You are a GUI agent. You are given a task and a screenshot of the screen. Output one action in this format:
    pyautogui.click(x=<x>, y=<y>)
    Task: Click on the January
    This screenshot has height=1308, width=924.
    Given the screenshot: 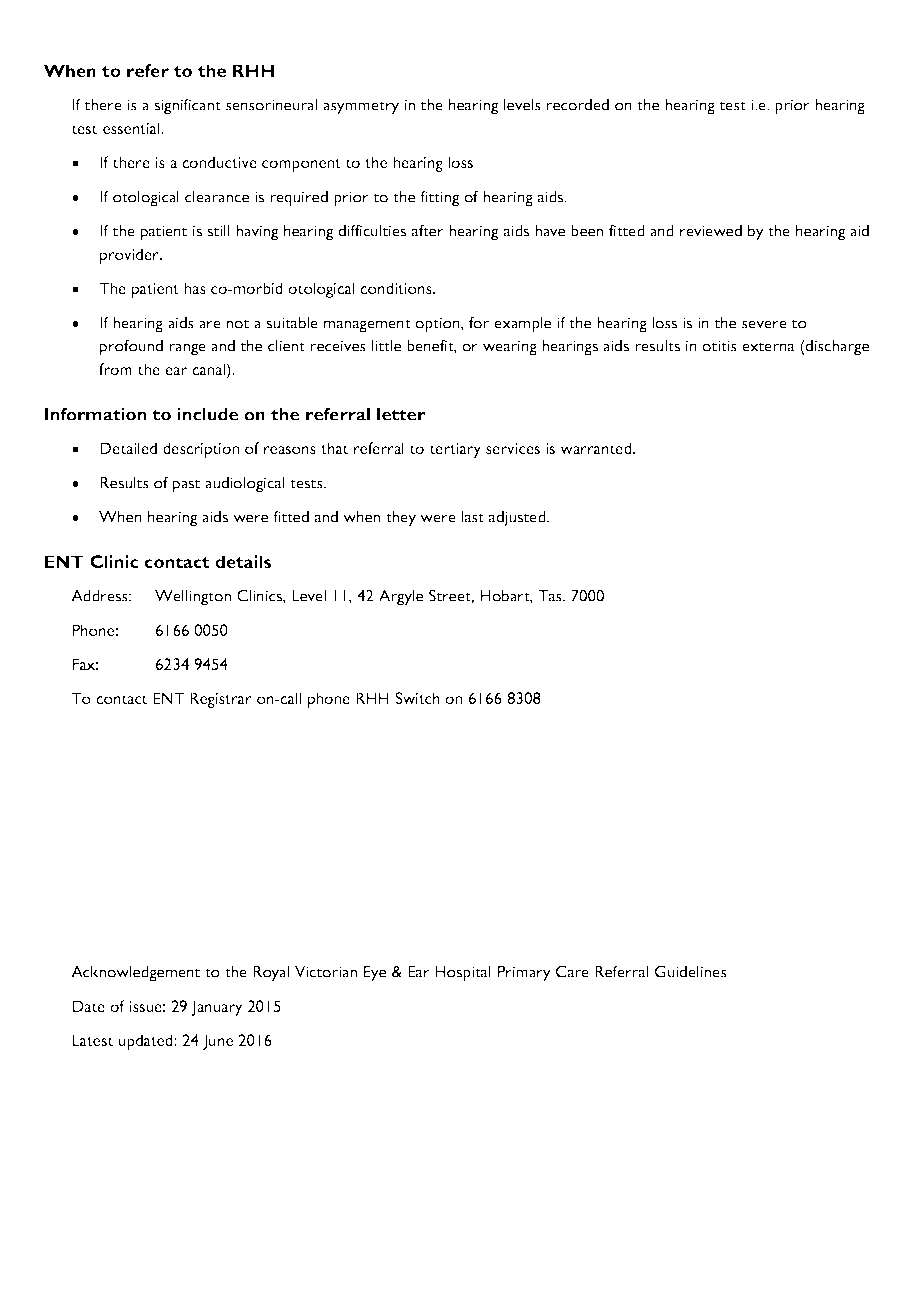 What is the action you would take?
    pyautogui.click(x=217, y=1008)
